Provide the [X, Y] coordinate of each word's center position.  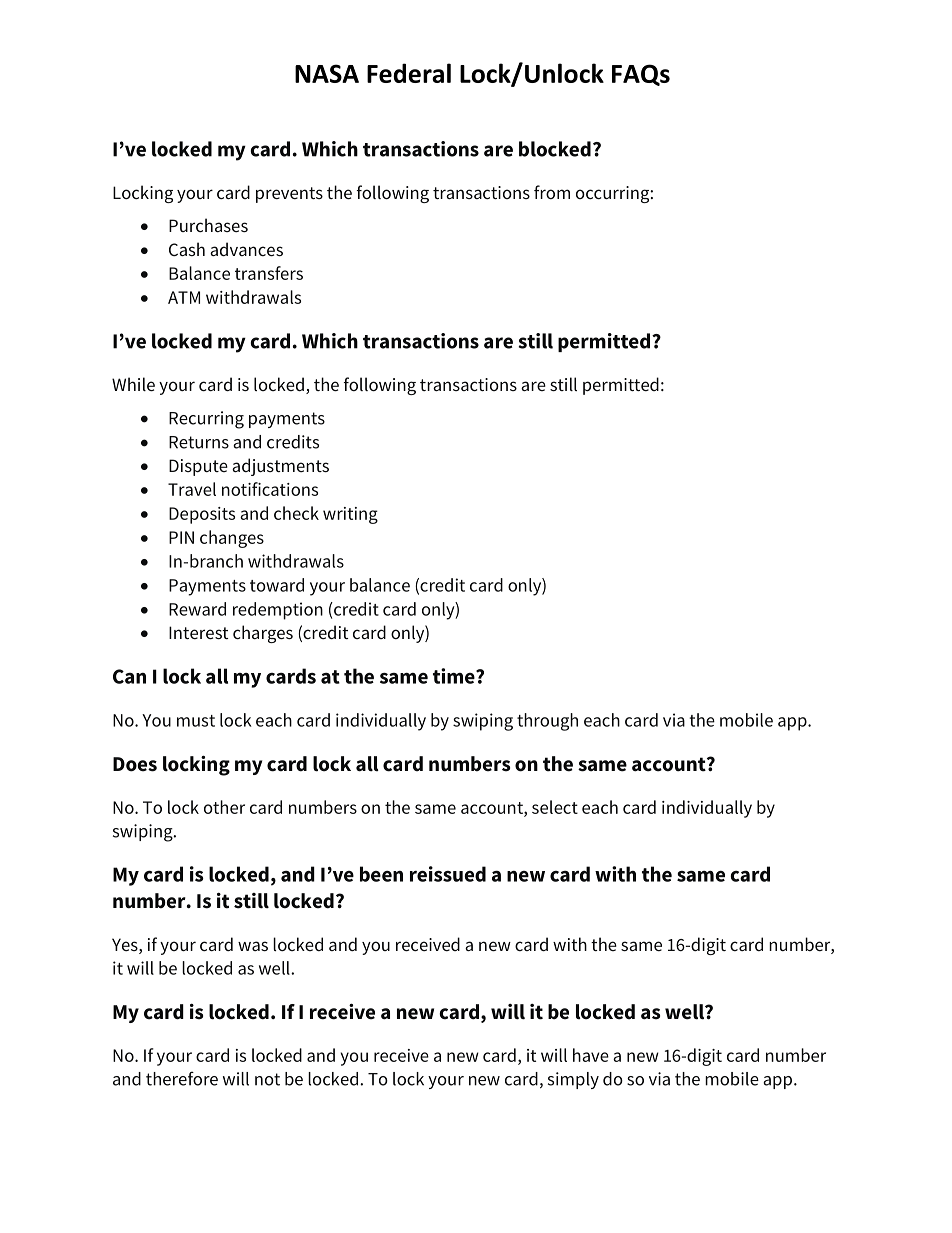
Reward [197, 609]
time [455, 676]
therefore [182, 1078]
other [224, 807]
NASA [327, 73]
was [253, 946]
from [552, 192]
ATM [184, 297]
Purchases [208, 225]
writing [350, 515]
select [555, 807]
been [381, 874]
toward [277, 585]
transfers [269, 273]
